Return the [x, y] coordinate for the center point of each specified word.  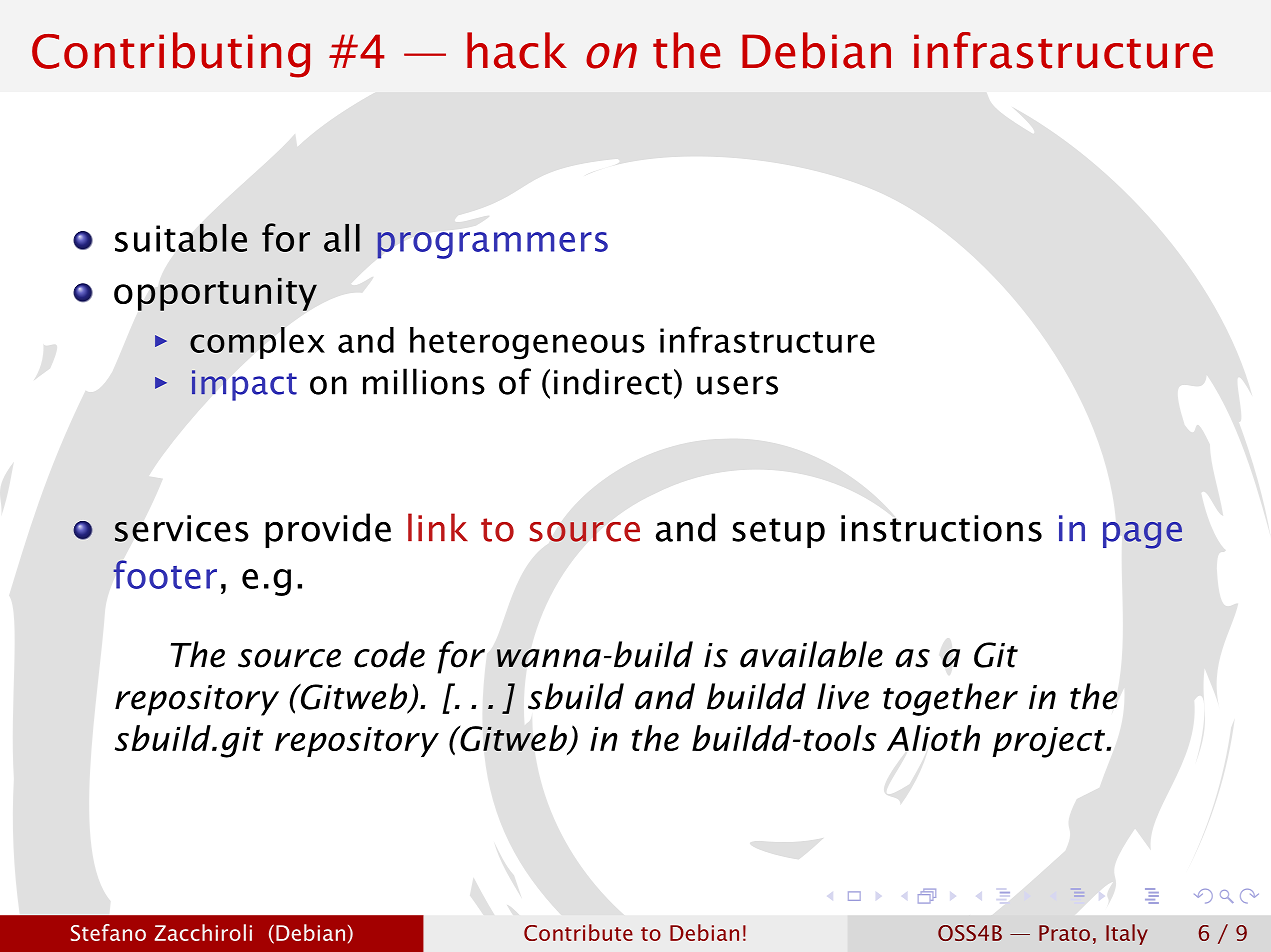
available [811, 654]
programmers [492, 245]
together [950, 699]
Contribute [578, 932]
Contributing [171, 55]
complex [257, 343]
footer [165, 574]
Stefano [108, 932]
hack [517, 50]
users [737, 385]
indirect [613, 381]
